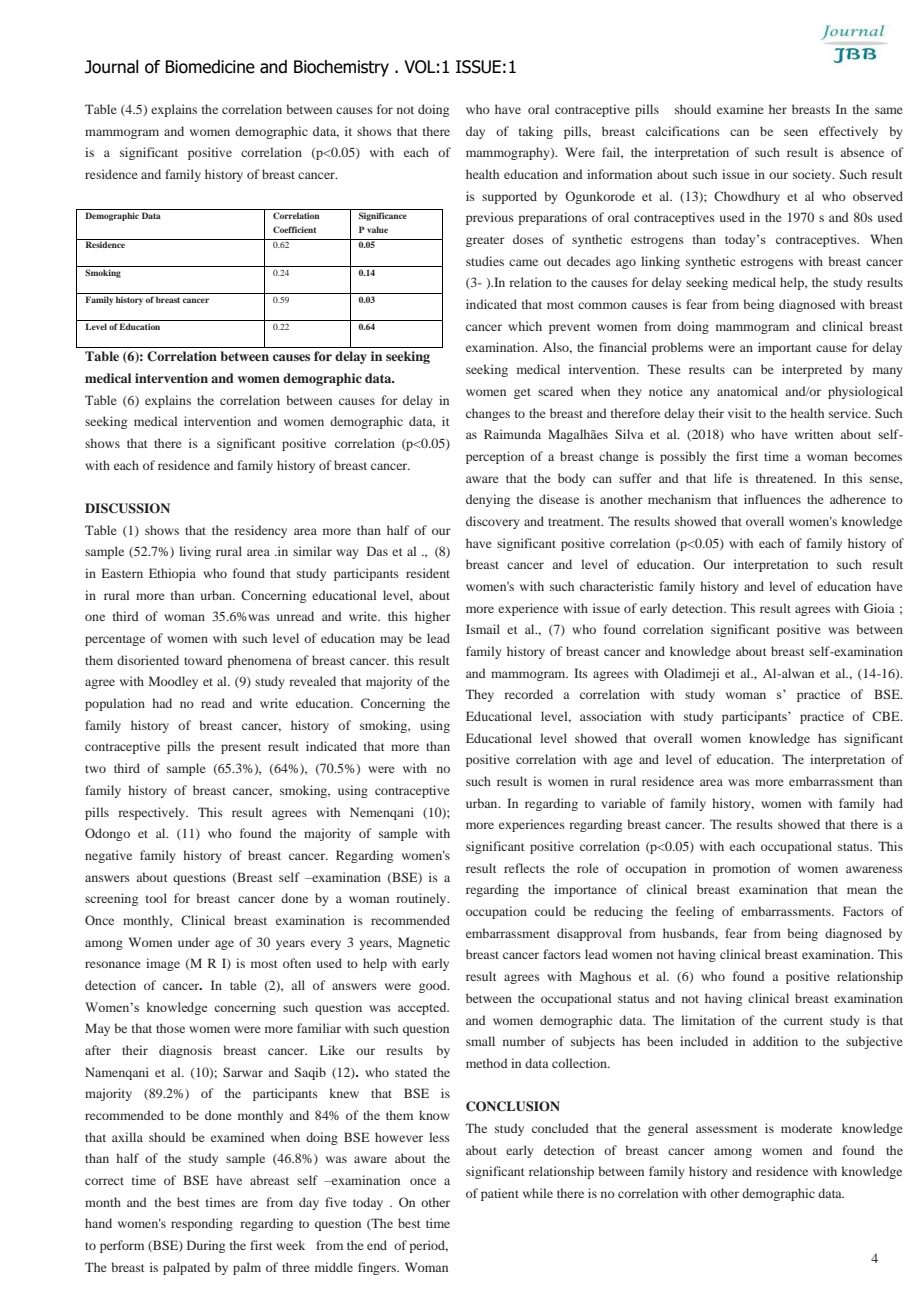  Describe the element at coordinates (202, 1224) in the screenshot. I see `responding` at that location.
